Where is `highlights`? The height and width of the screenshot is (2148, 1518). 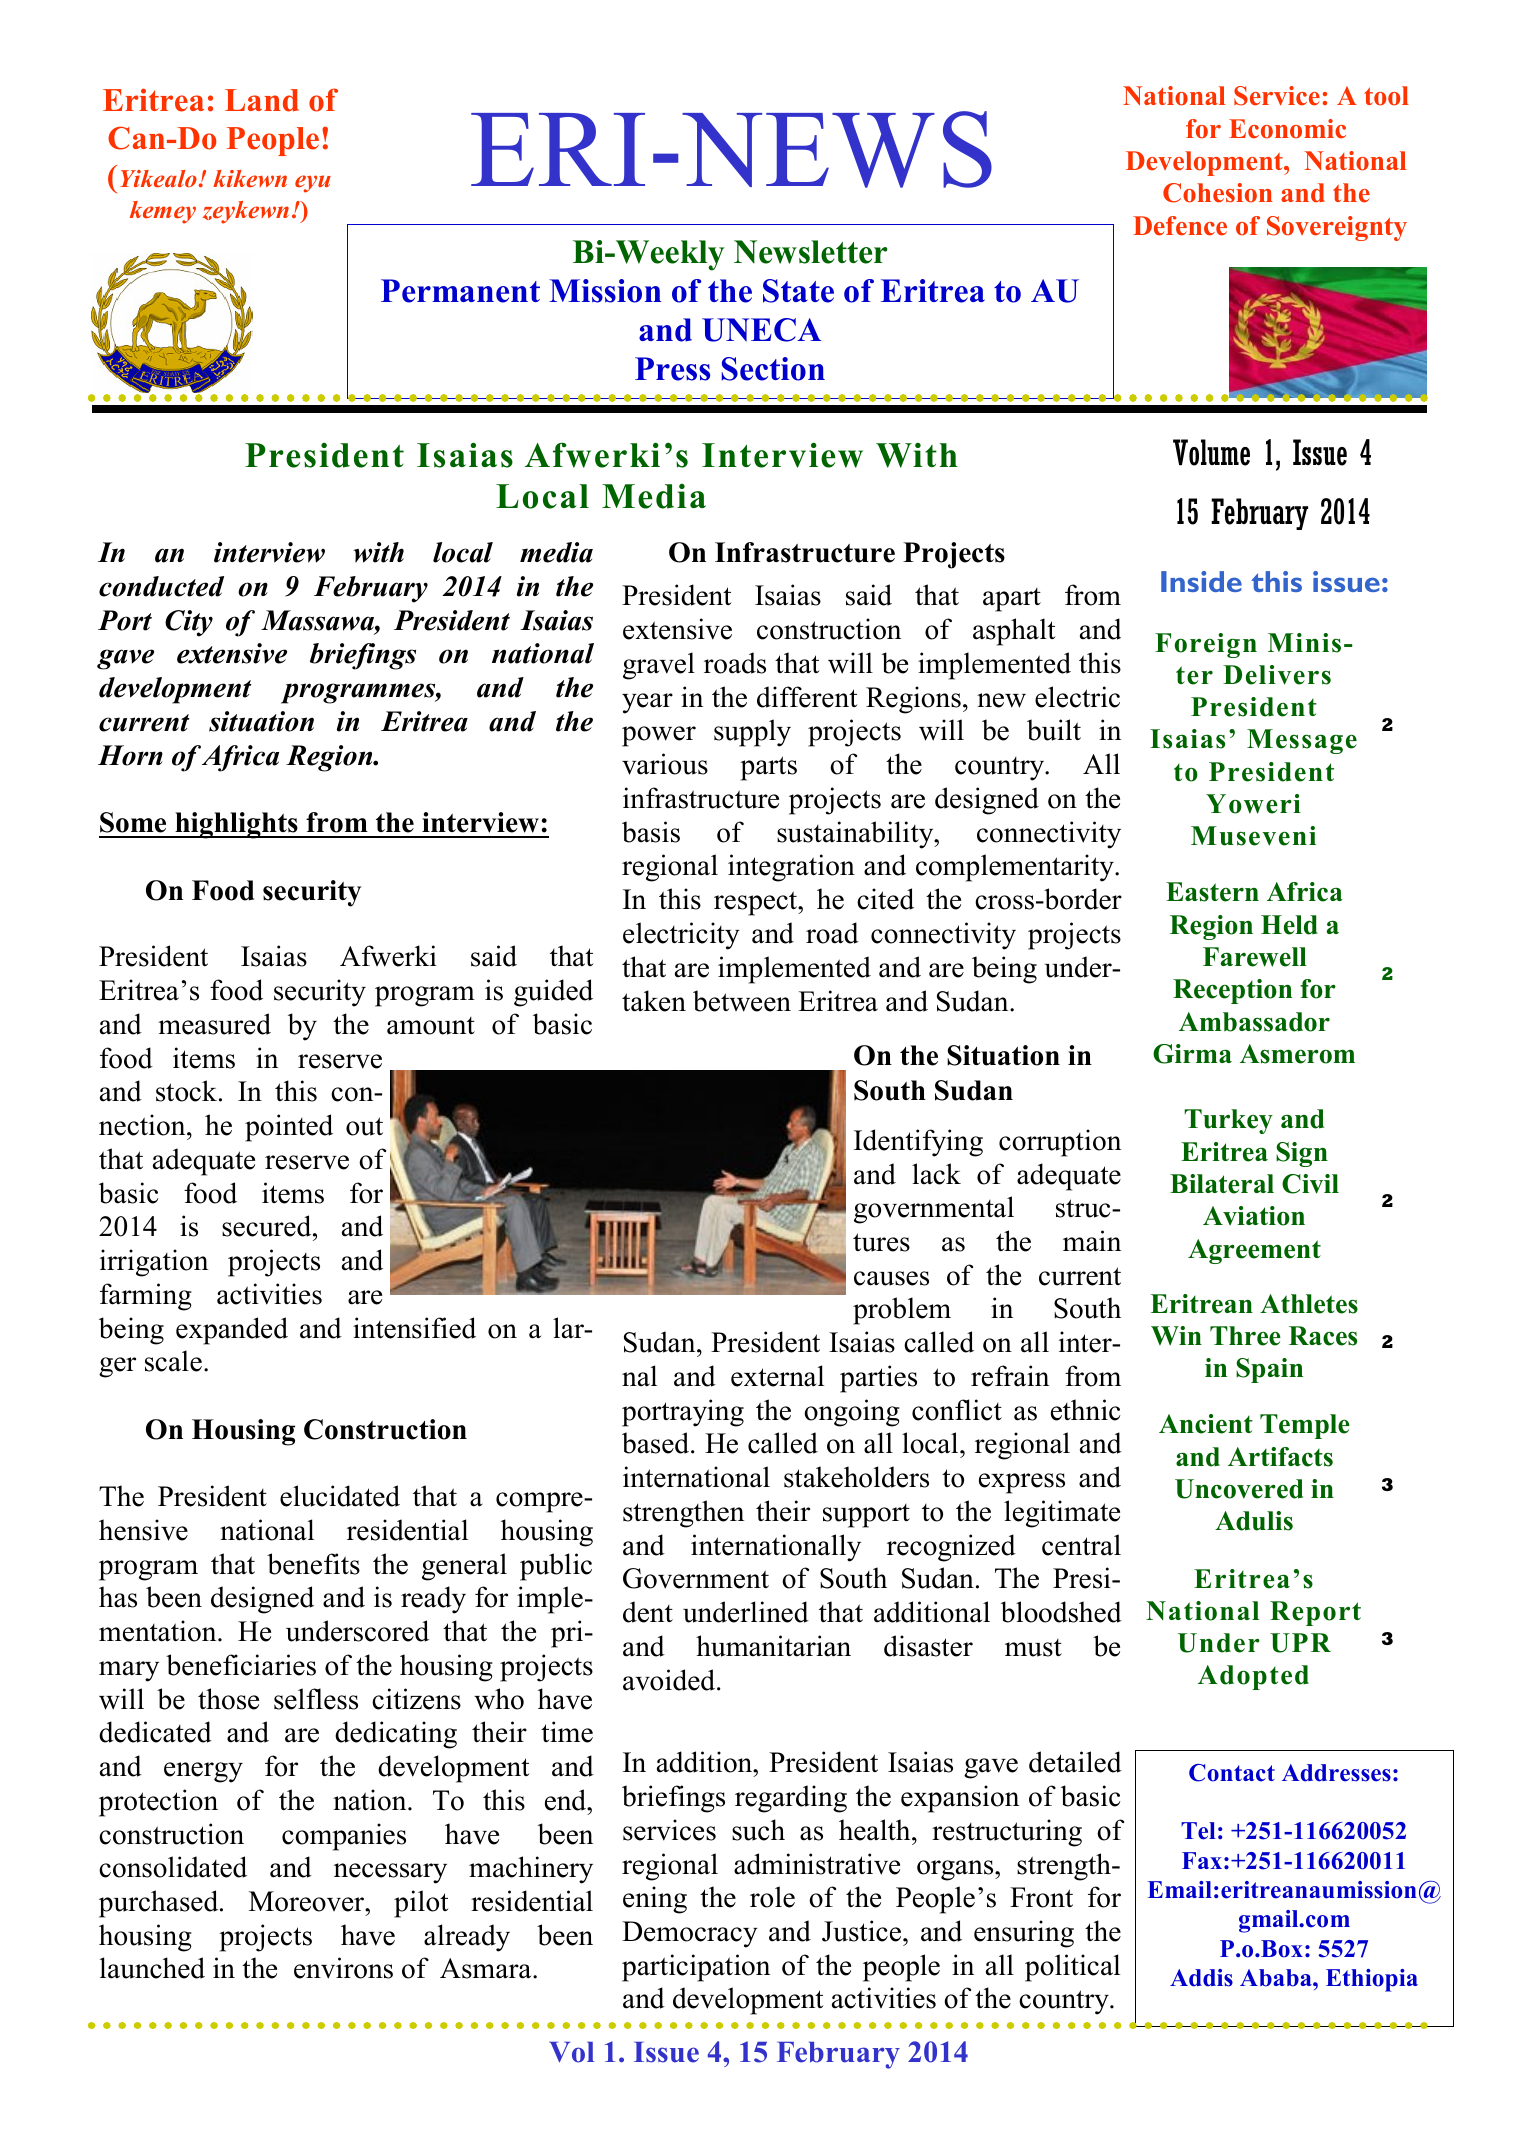
highlights is located at coordinates (236, 825).
